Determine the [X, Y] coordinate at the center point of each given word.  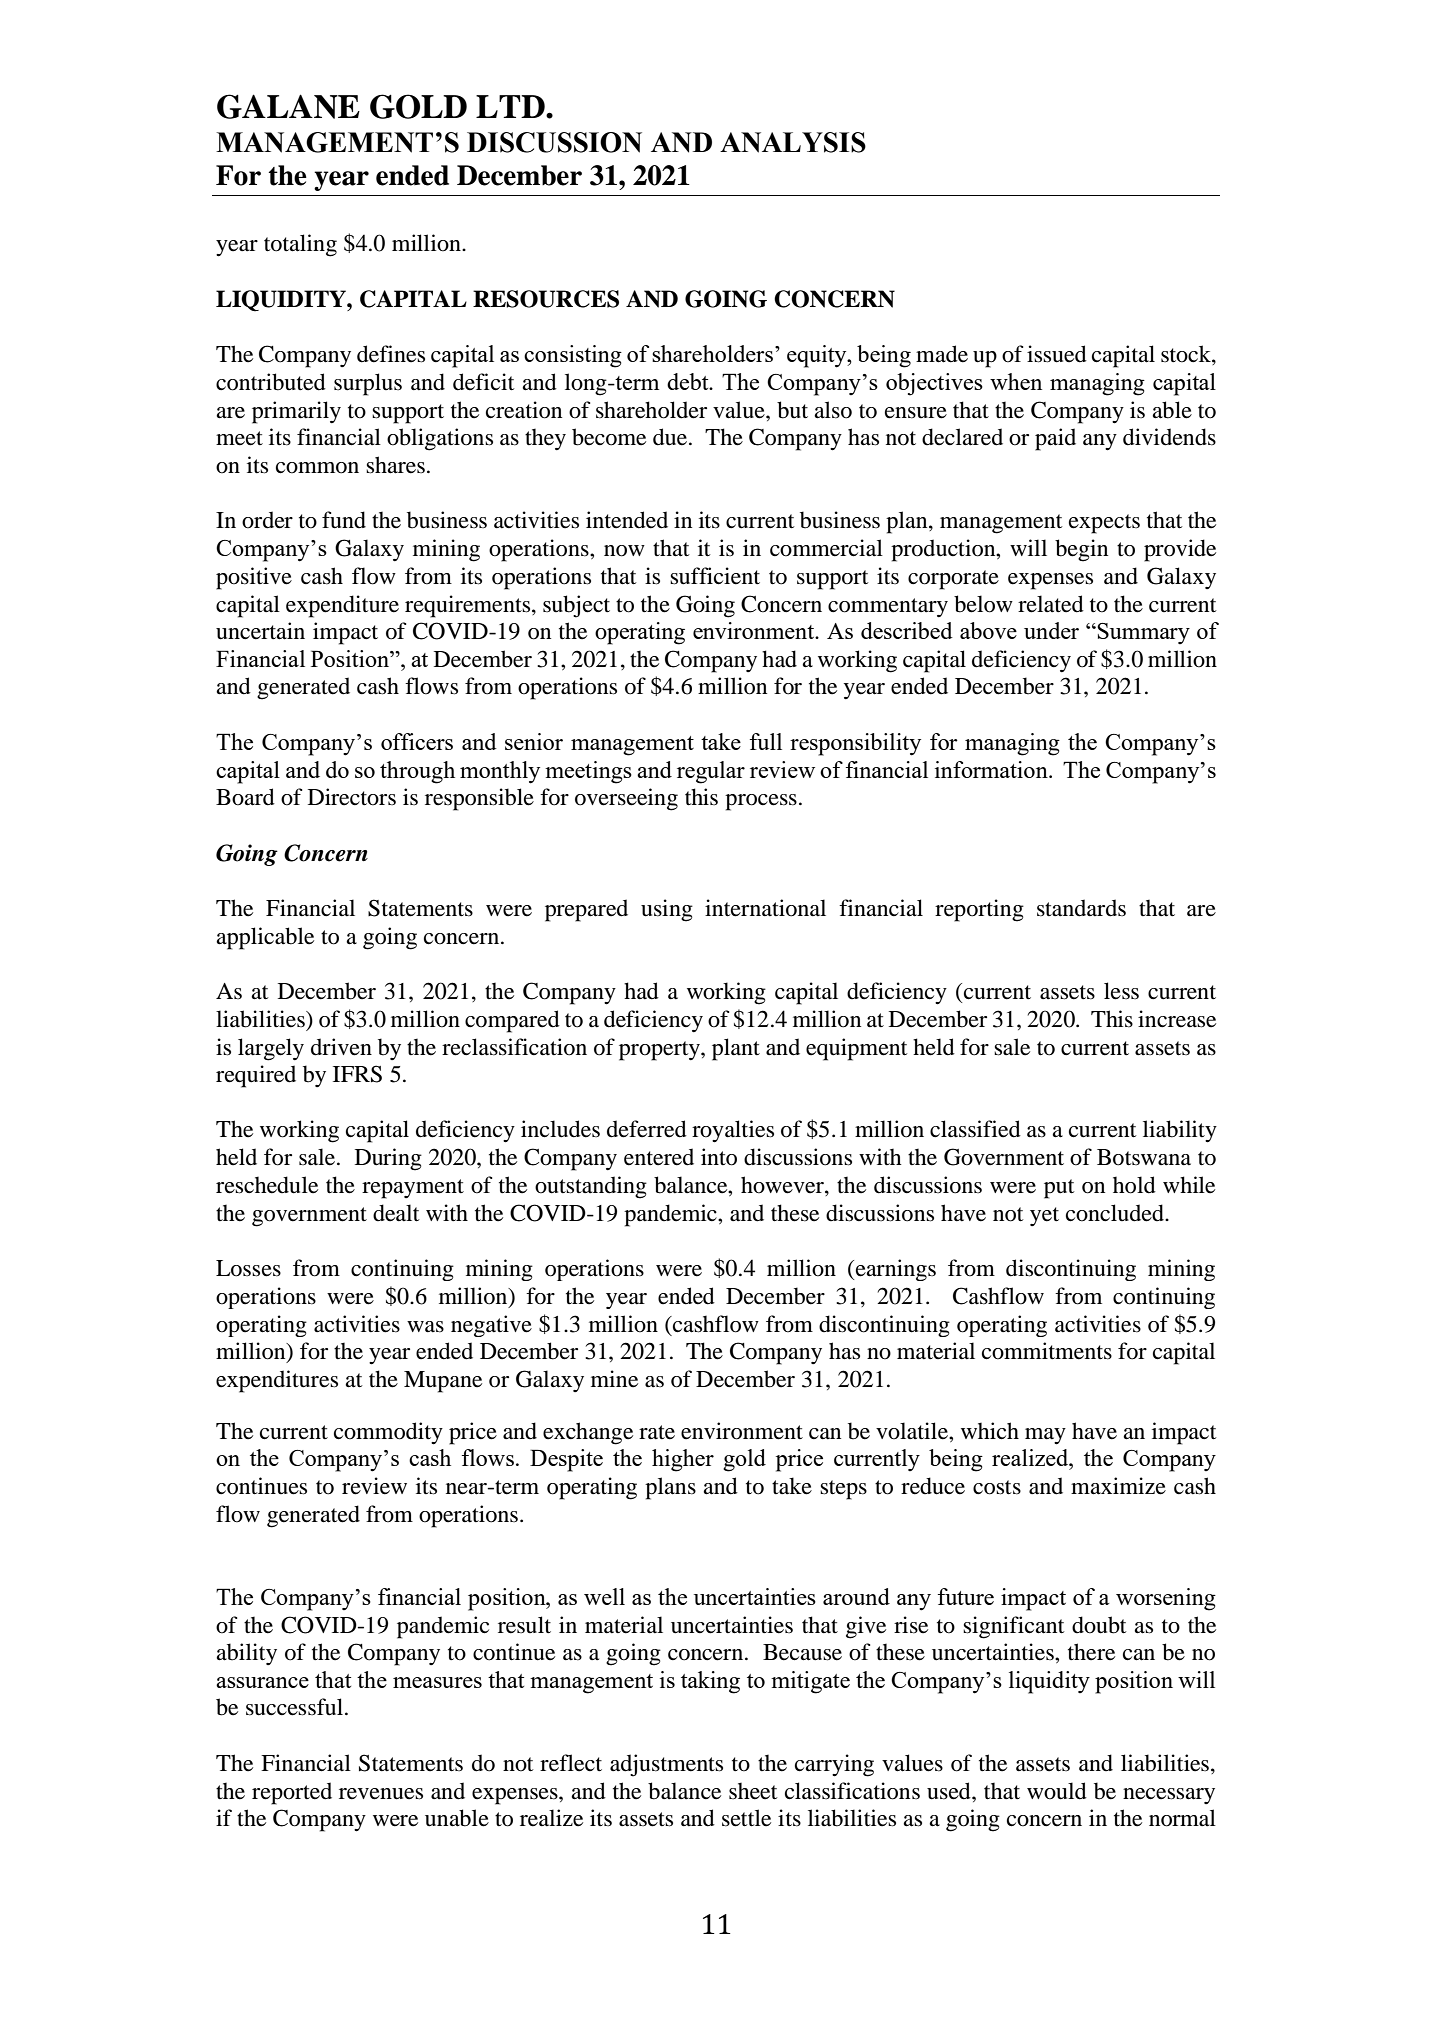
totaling [300, 245]
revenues [381, 1794]
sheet [753, 1791]
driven [341, 1047]
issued [1057, 354]
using [667, 910]
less [1121, 991]
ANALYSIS [793, 142]
